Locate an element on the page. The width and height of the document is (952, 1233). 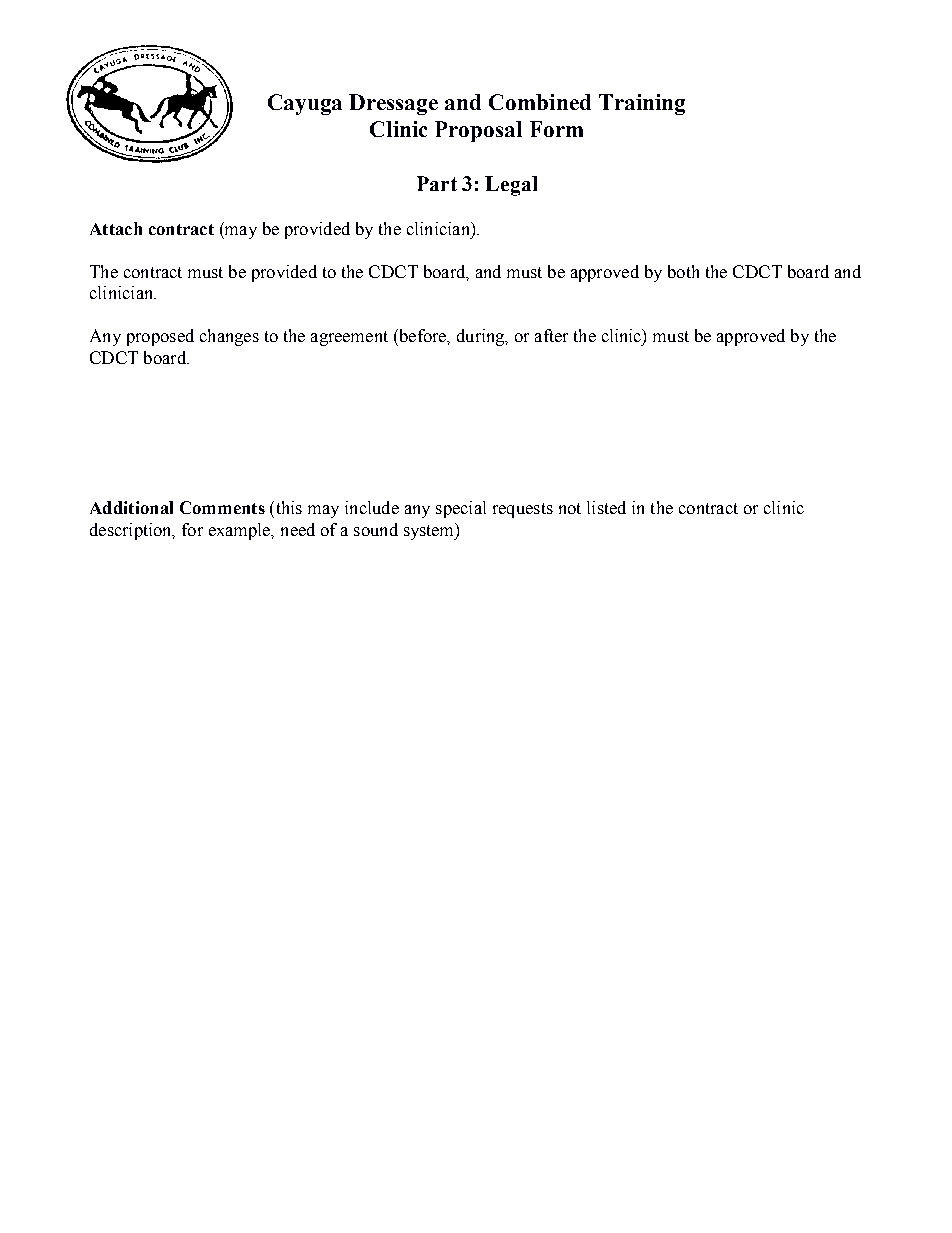
Cayuga is located at coordinates (305, 104).
